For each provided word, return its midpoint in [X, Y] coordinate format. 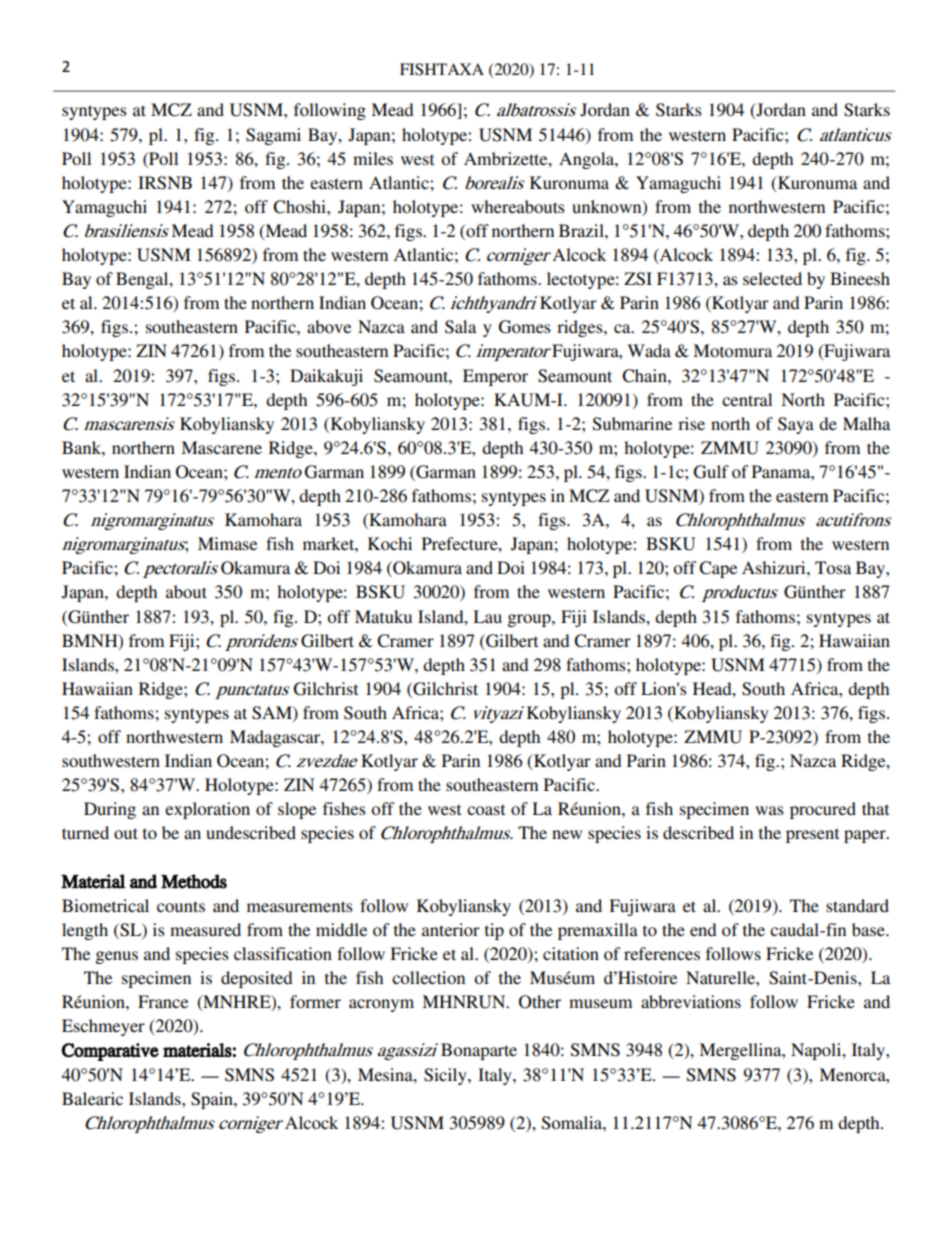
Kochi [390, 543]
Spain [213, 1100]
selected [772, 278]
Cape [718, 569]
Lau [487, 616]
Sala [460, 327]
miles [373, 158]
